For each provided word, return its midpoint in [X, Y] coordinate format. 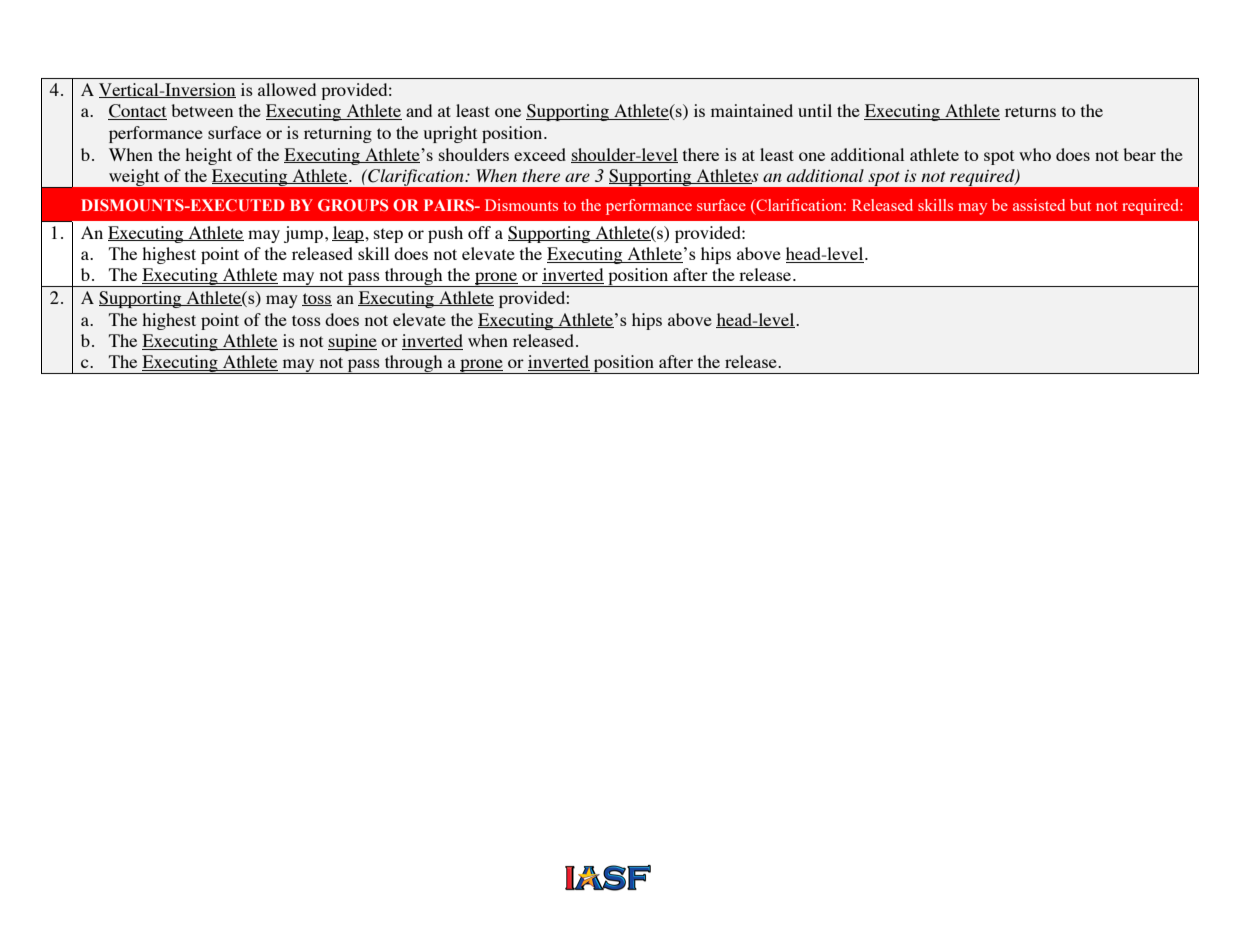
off [479, 232]
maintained [752, 110]
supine [352, 342]
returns [1030, 111]
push [445, 234]
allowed [287, 89]
